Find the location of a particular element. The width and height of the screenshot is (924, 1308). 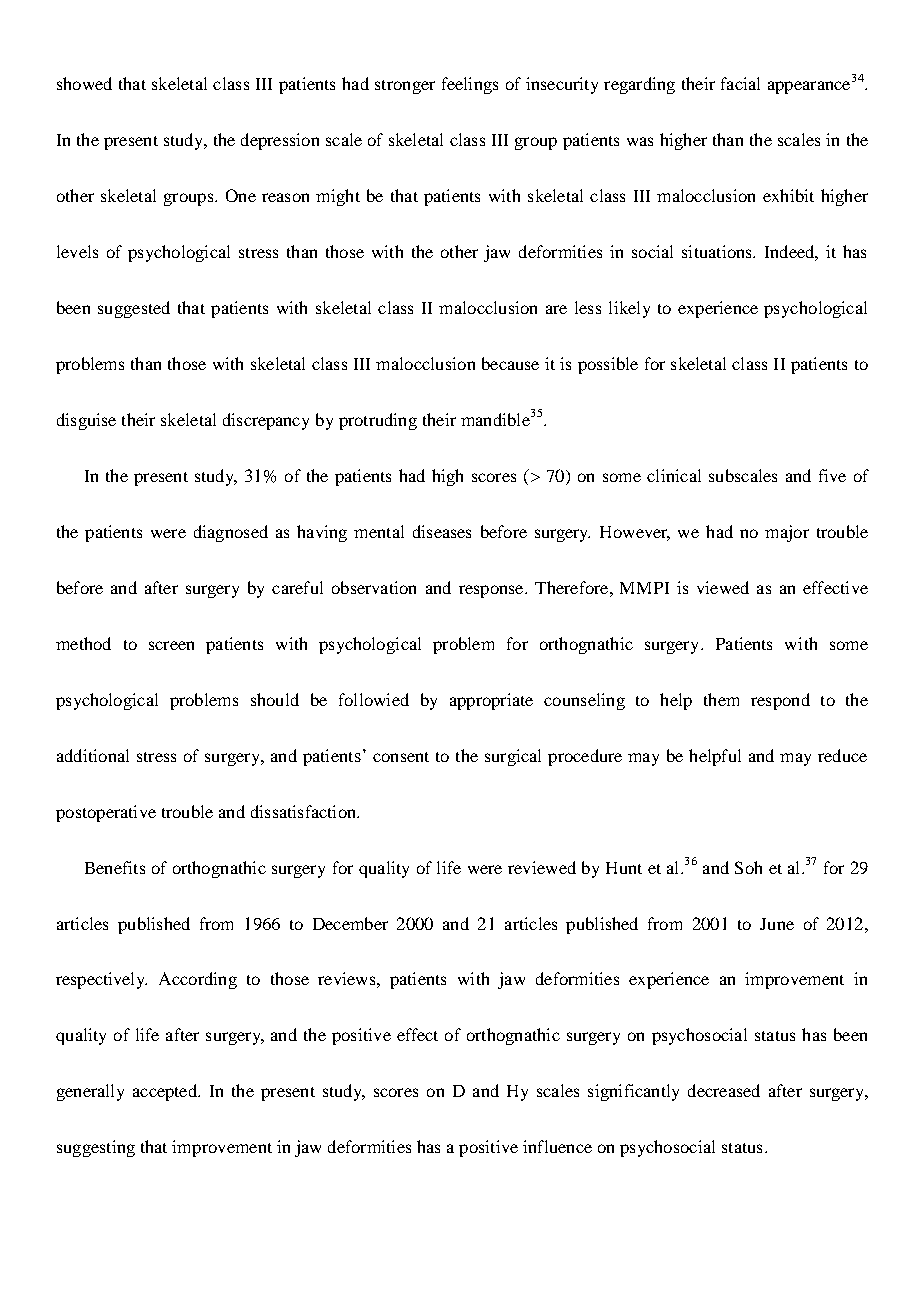

facial is located at coordinates (740, 83).
